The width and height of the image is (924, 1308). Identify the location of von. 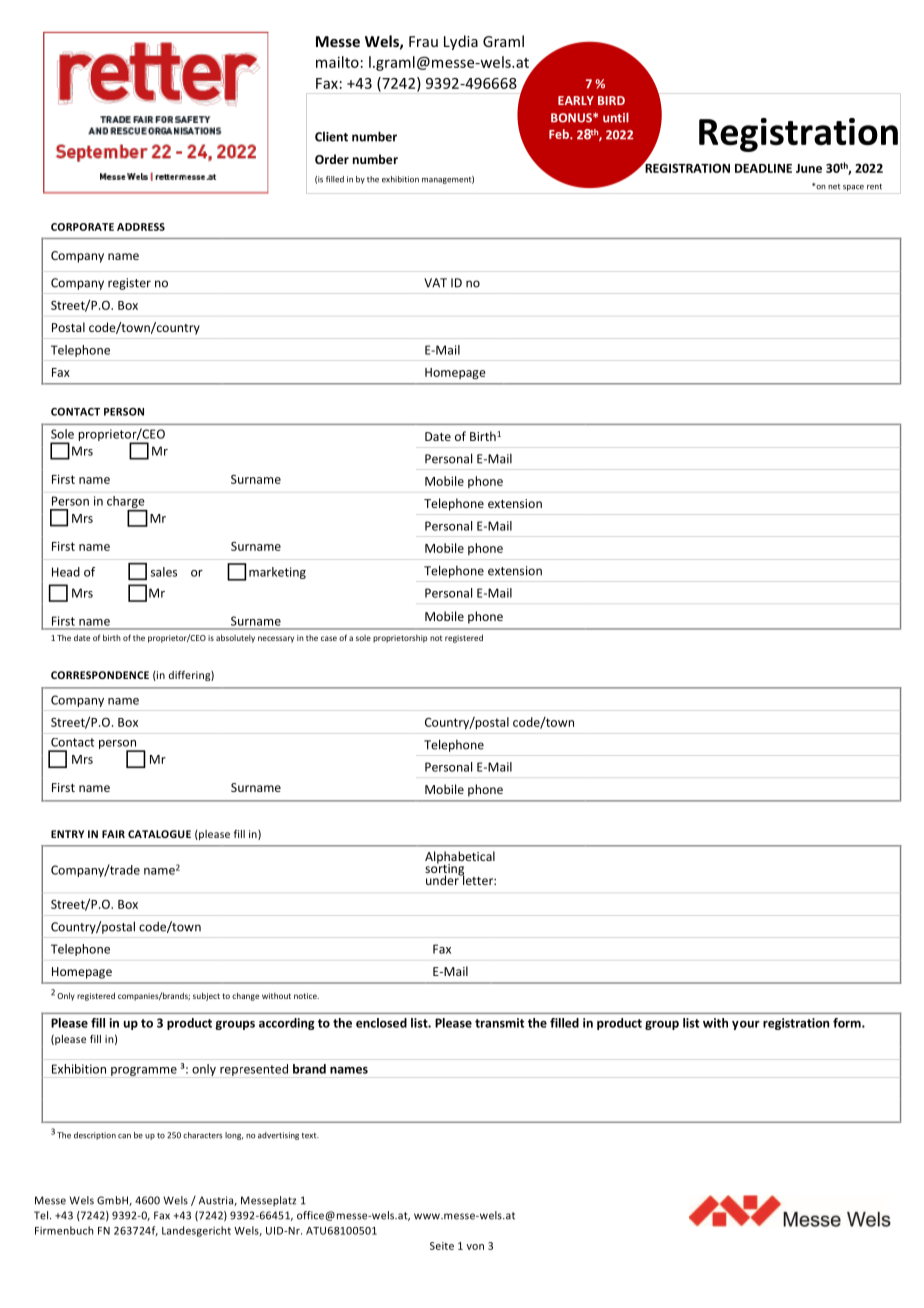
(475, 1247).
